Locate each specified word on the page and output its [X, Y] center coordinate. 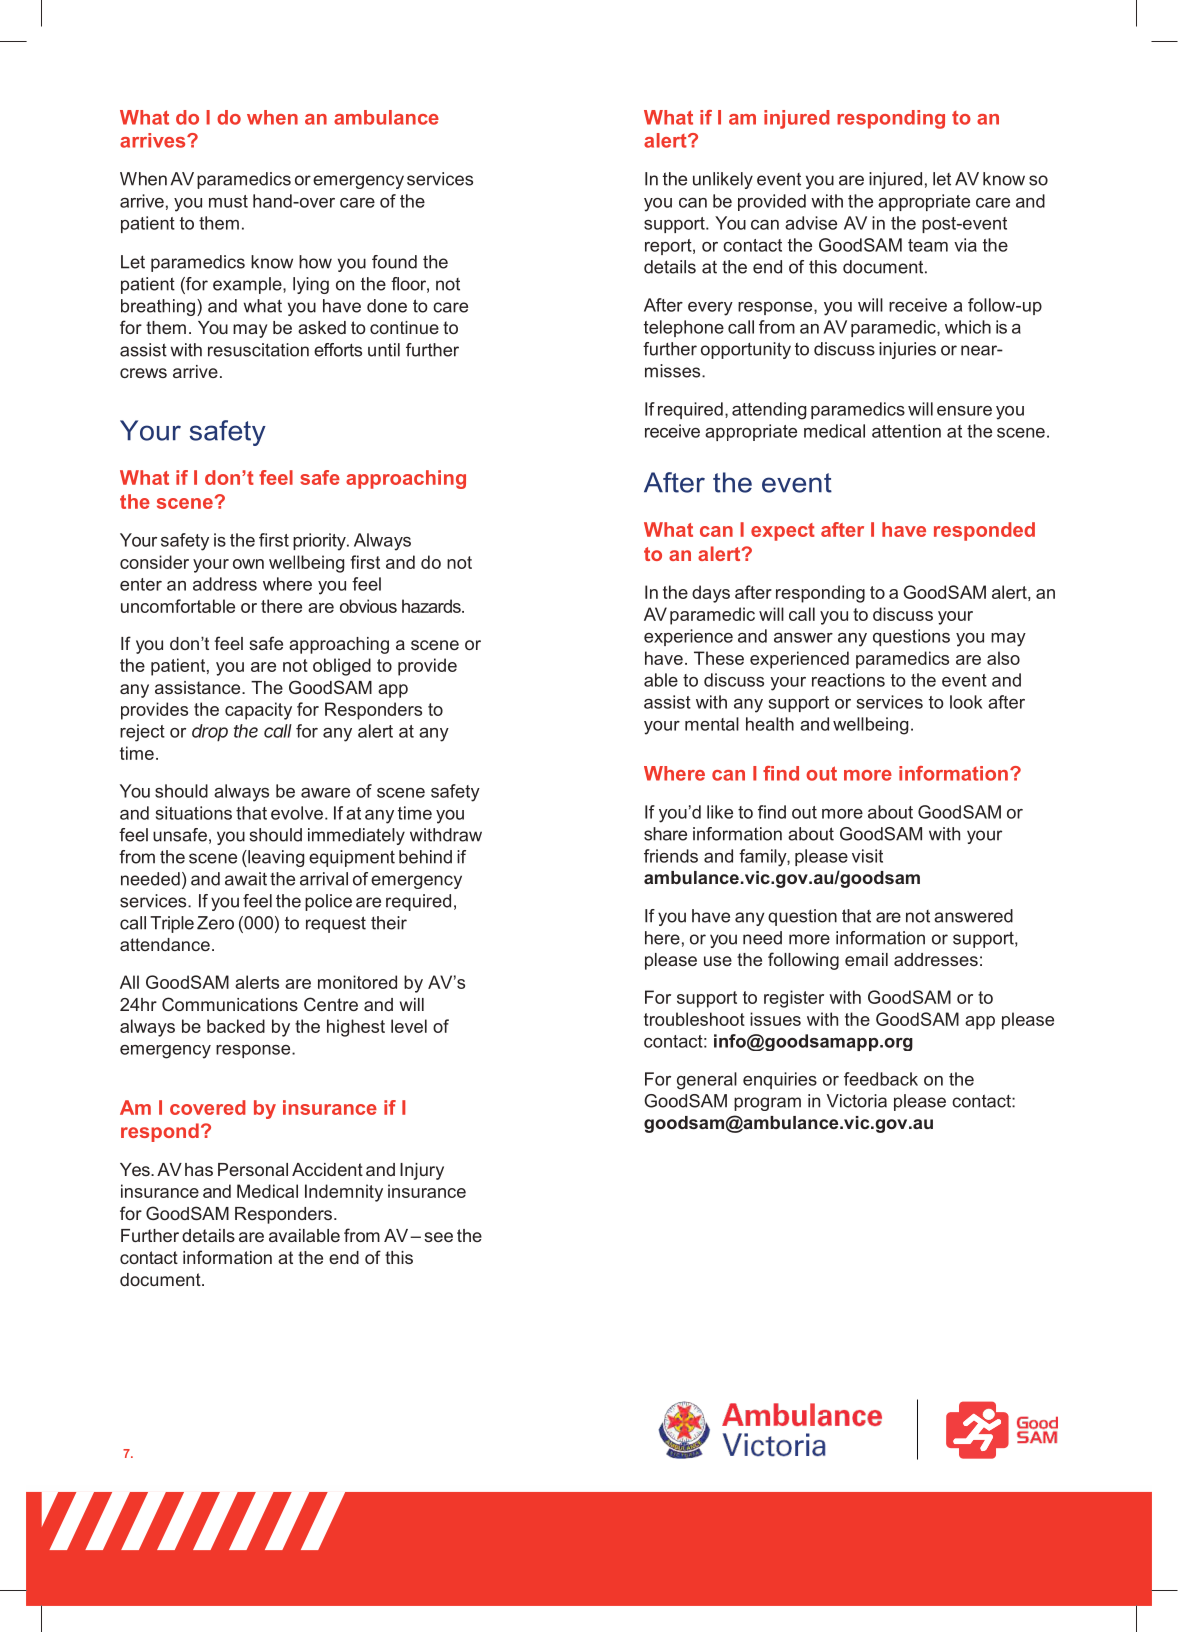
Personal [253, 1169]
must [228, 201]
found [394, 262]
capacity [258, 711]
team [928, 245]
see [438, 1237]
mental [712, 724]
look [966, 702]
